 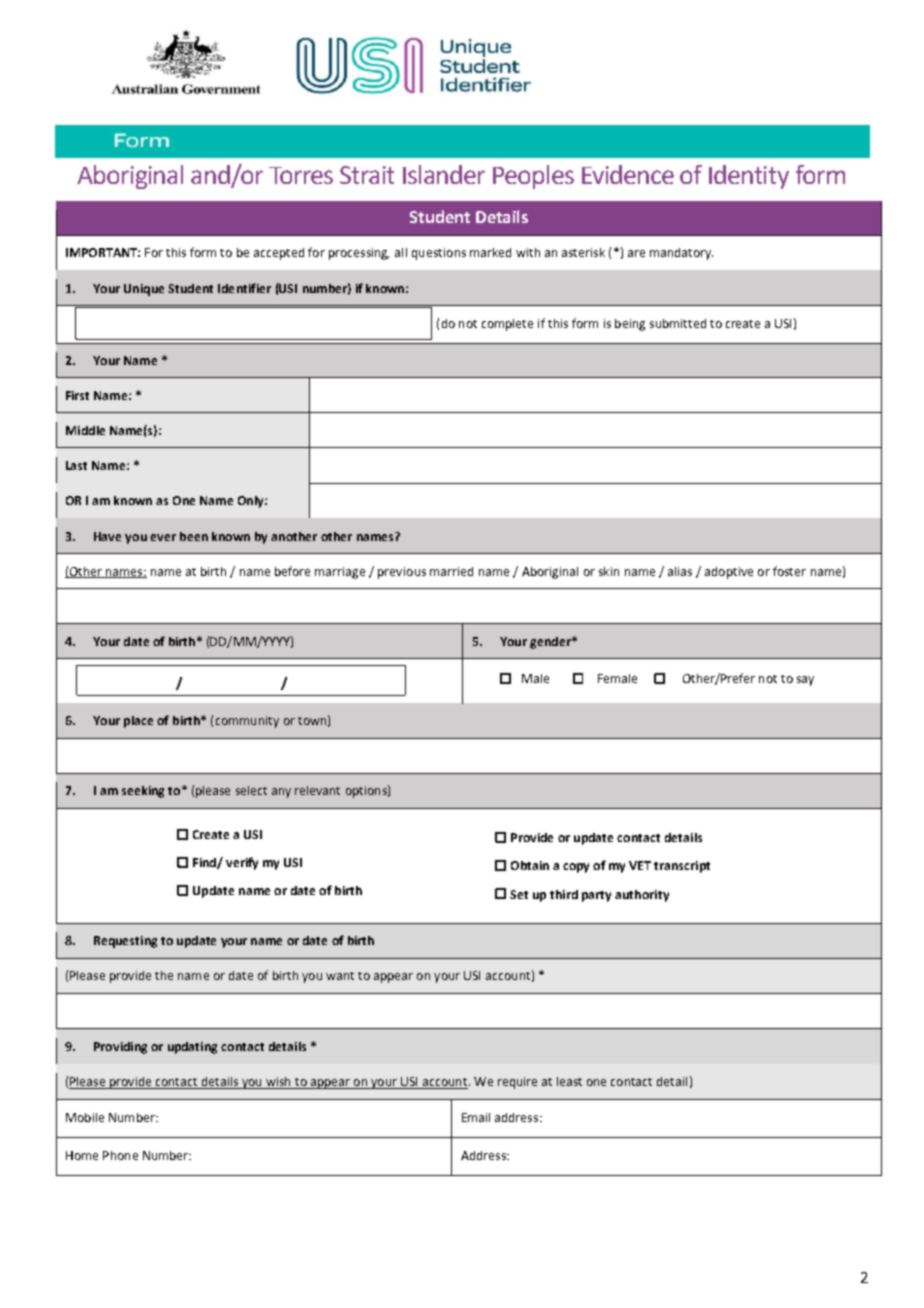 What do you see at coordinates (85, 430) in the screenshot?
I see `Middle` at bounding box center [85, 430].
